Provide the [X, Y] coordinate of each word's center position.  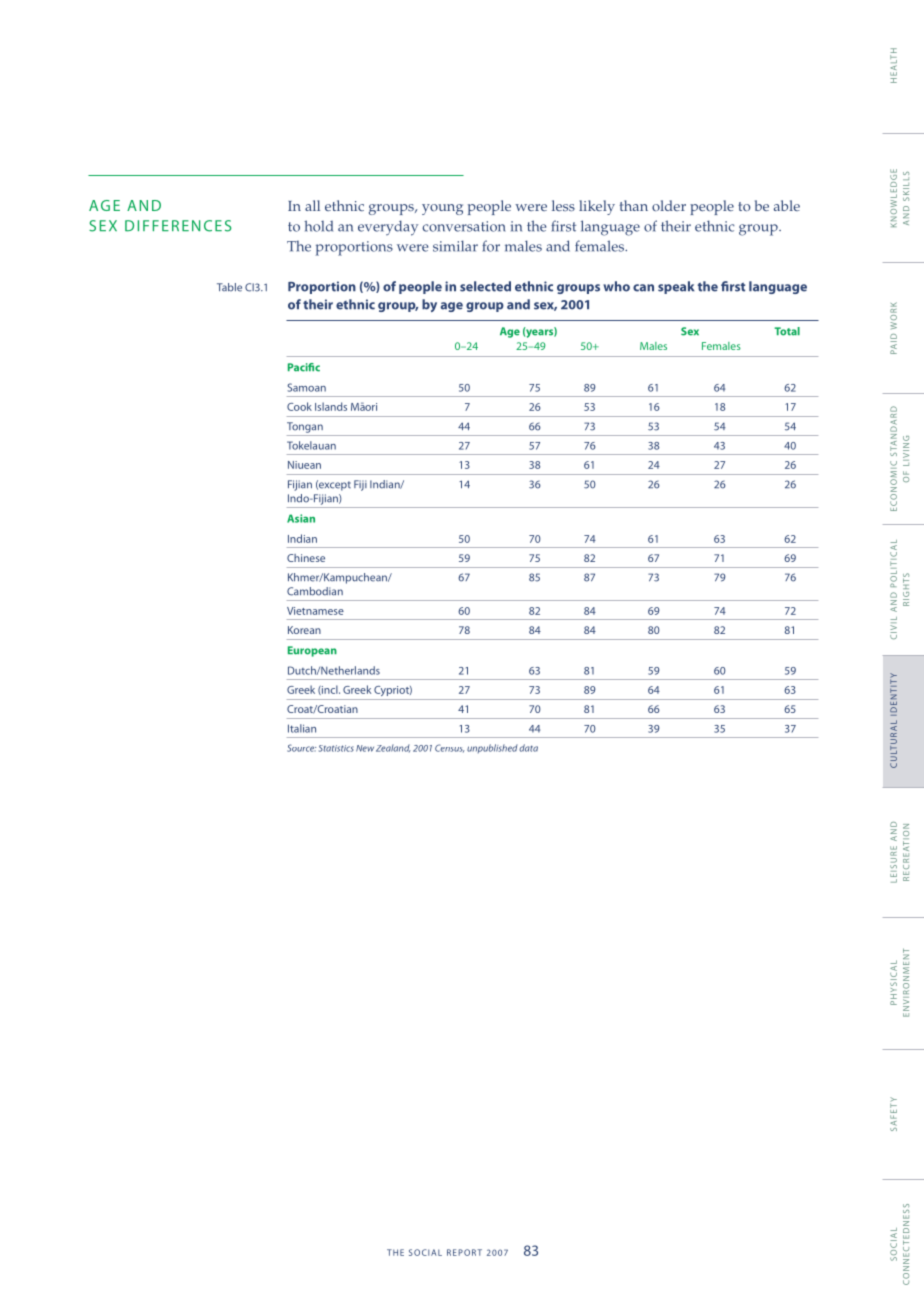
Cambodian [315, 591]
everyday [388, 228]
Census [449, 748]
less [563, 205]
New [365, 748]
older [669, 205]
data [528, 748]
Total [787, 331]
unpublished [492, 748]
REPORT [464, 1252]
